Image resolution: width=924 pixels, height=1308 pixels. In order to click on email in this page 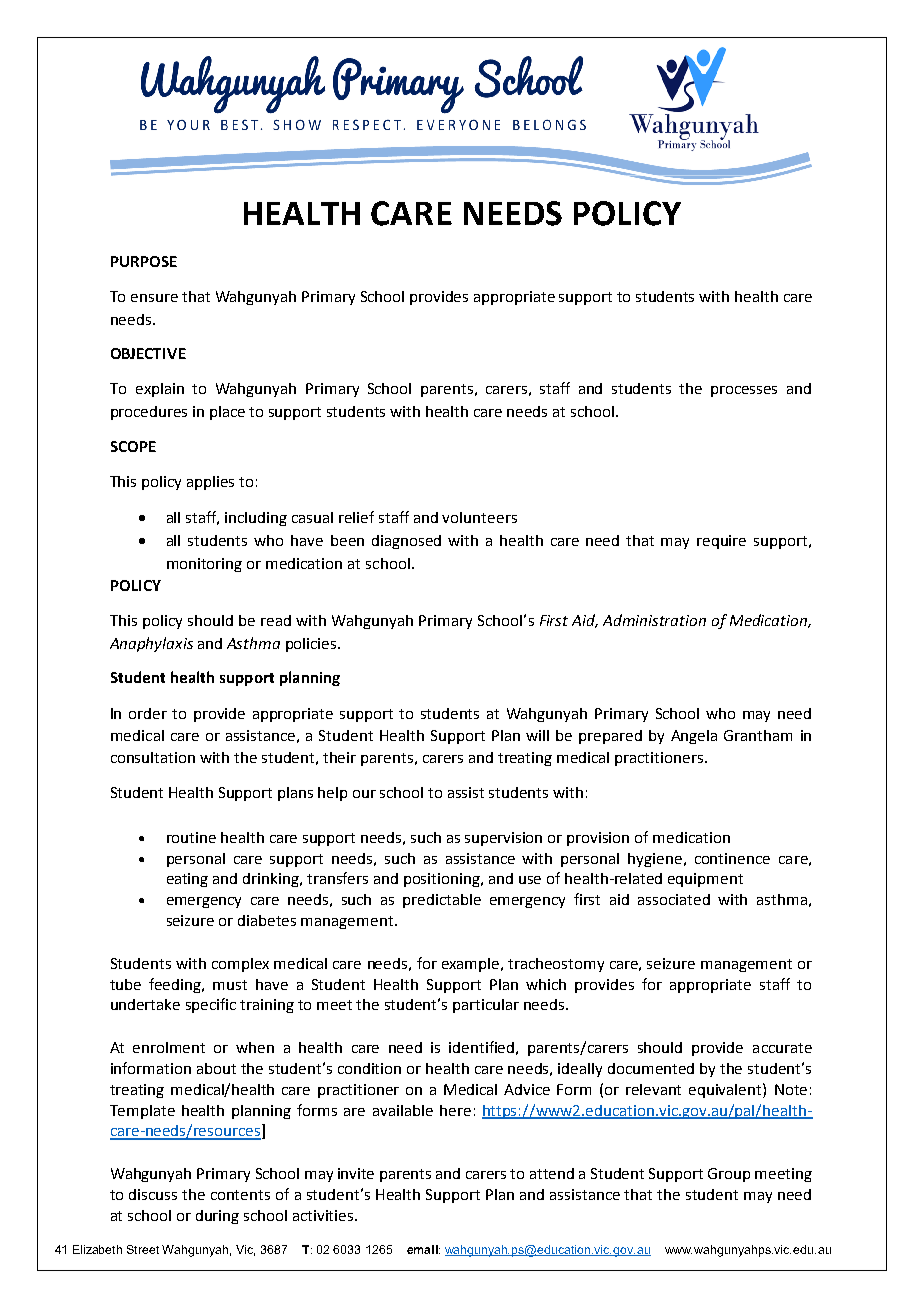, I will do `click(423, 1249)`.
